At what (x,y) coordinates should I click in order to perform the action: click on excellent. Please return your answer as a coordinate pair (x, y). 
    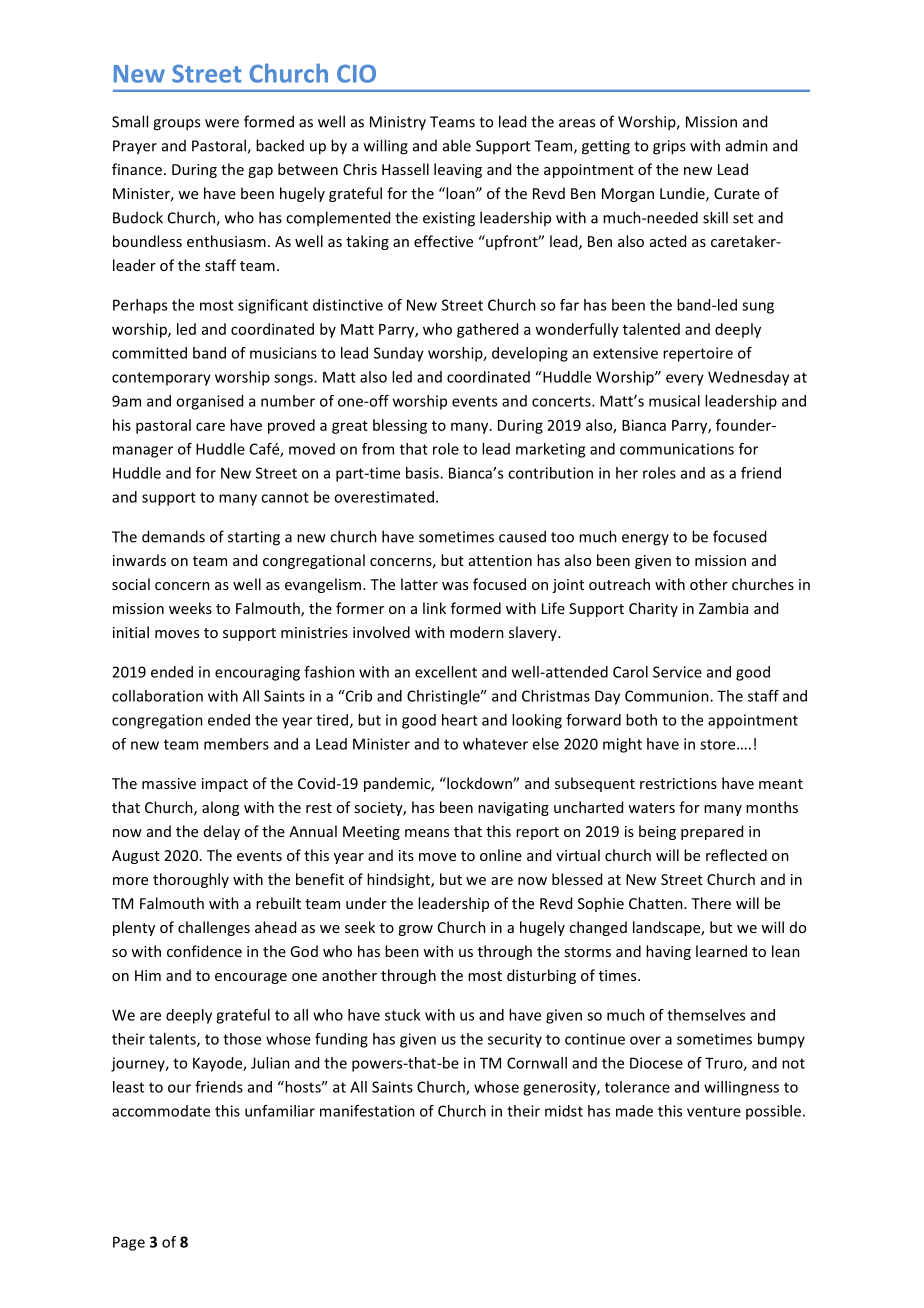
    Looking at the image, I should click on (446, 672).
